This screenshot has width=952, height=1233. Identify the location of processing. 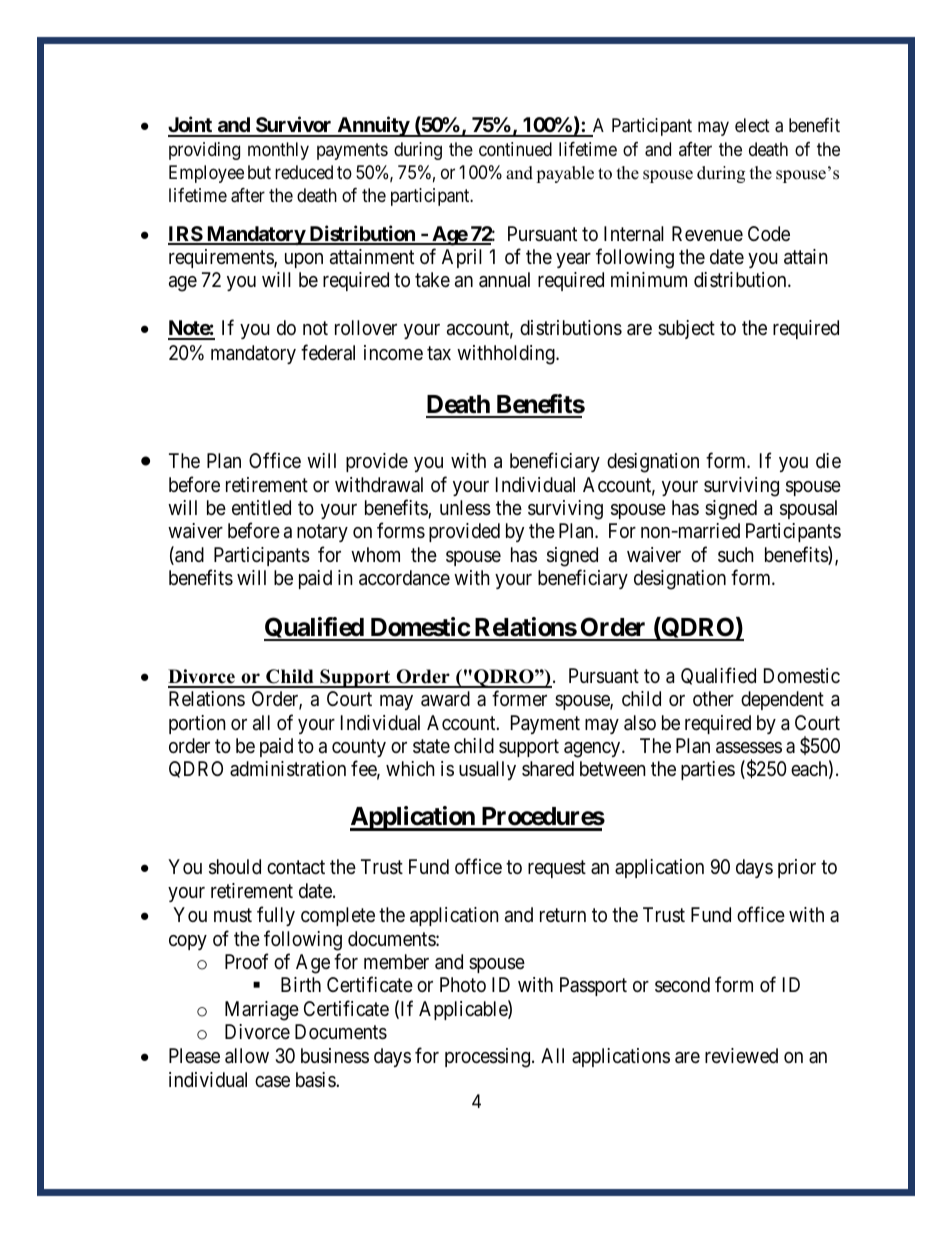
(487, 1058).
